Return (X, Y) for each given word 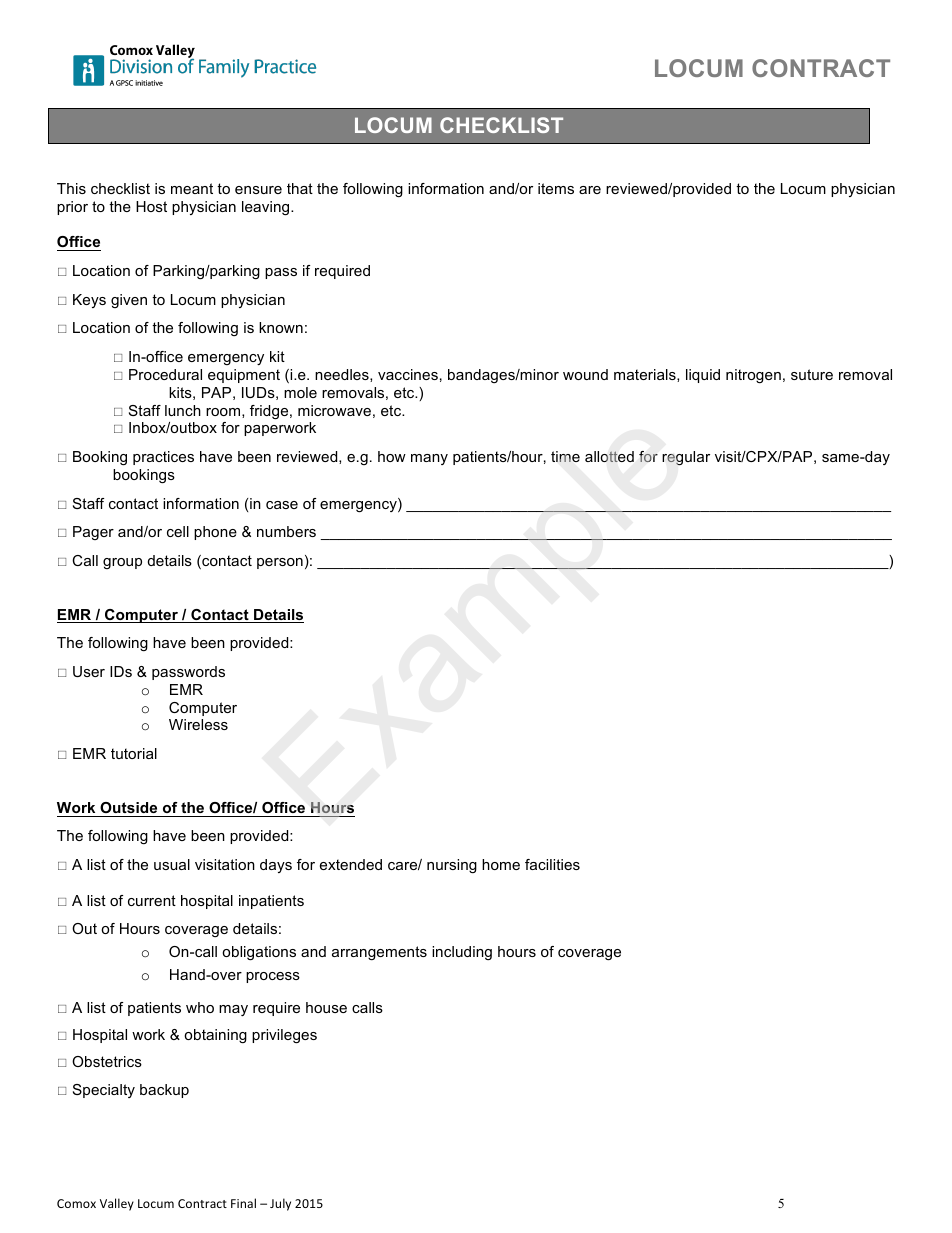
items (556, 188)
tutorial (134, 753)
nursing (452, 866)
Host (151, 206)
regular (686, 458)
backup (164, 1091)
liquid (703, 376)
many (429, 459)
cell (178, 531)
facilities (552, 864)
